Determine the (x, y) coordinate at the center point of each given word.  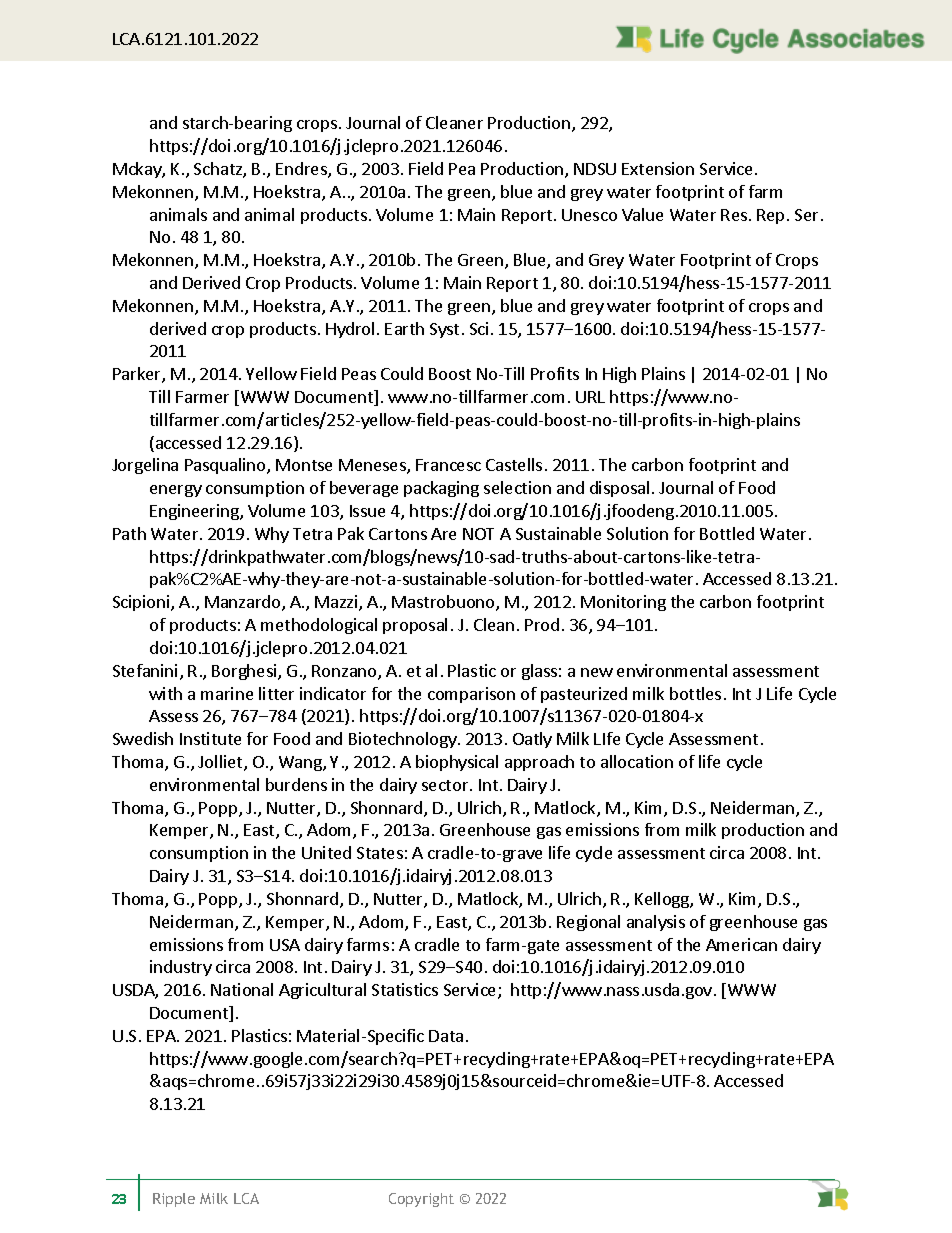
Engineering (195, 512)
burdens (296, 784)
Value (642, 214)
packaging (441, 489)
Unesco (589, 215)
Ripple (174, 1200)
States (380, 853)
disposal (619, 489)
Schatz (219, 170)
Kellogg (663, 900)
